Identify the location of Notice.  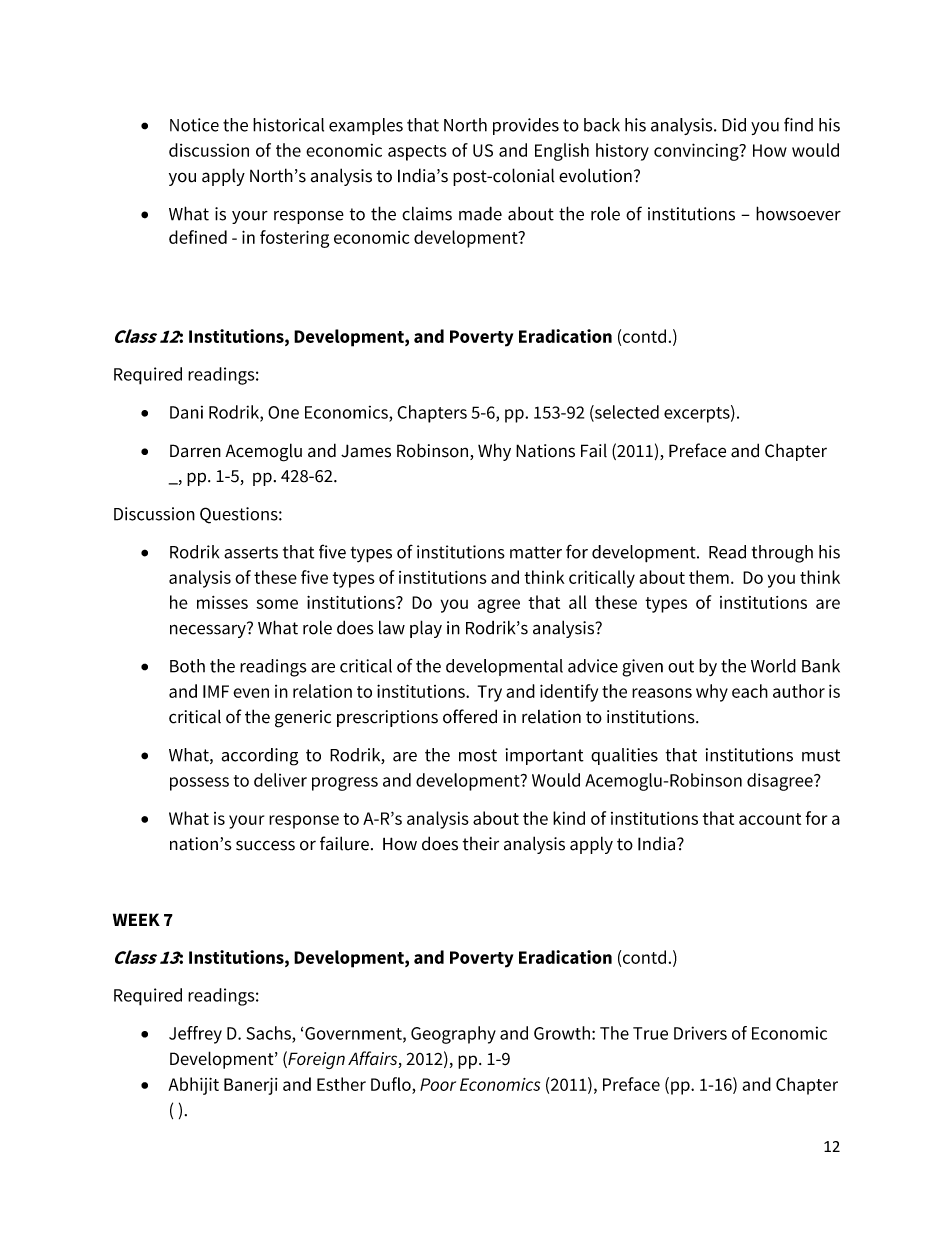
(194, 125).
